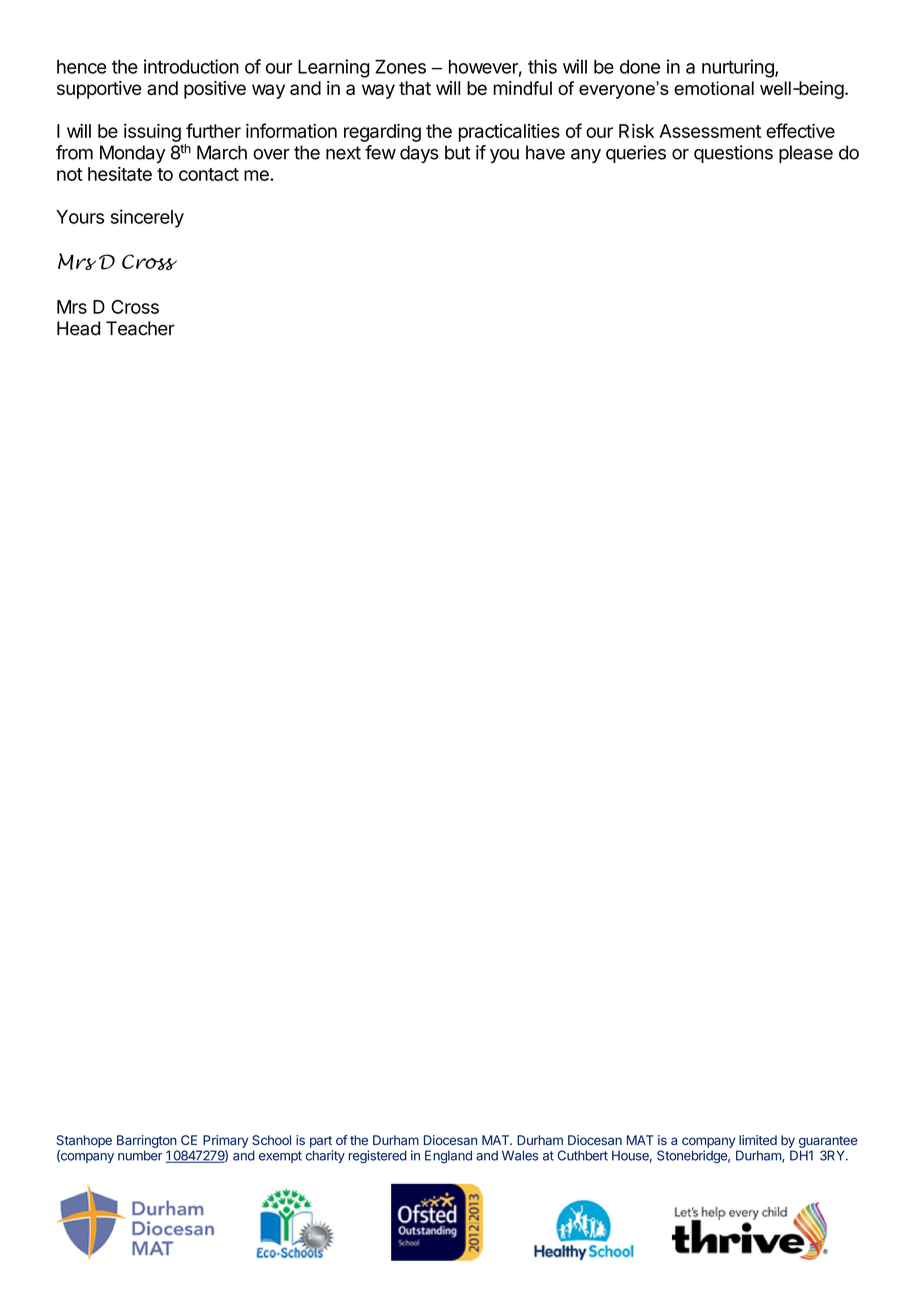  I want to click on emotional, so click(714, 88).
